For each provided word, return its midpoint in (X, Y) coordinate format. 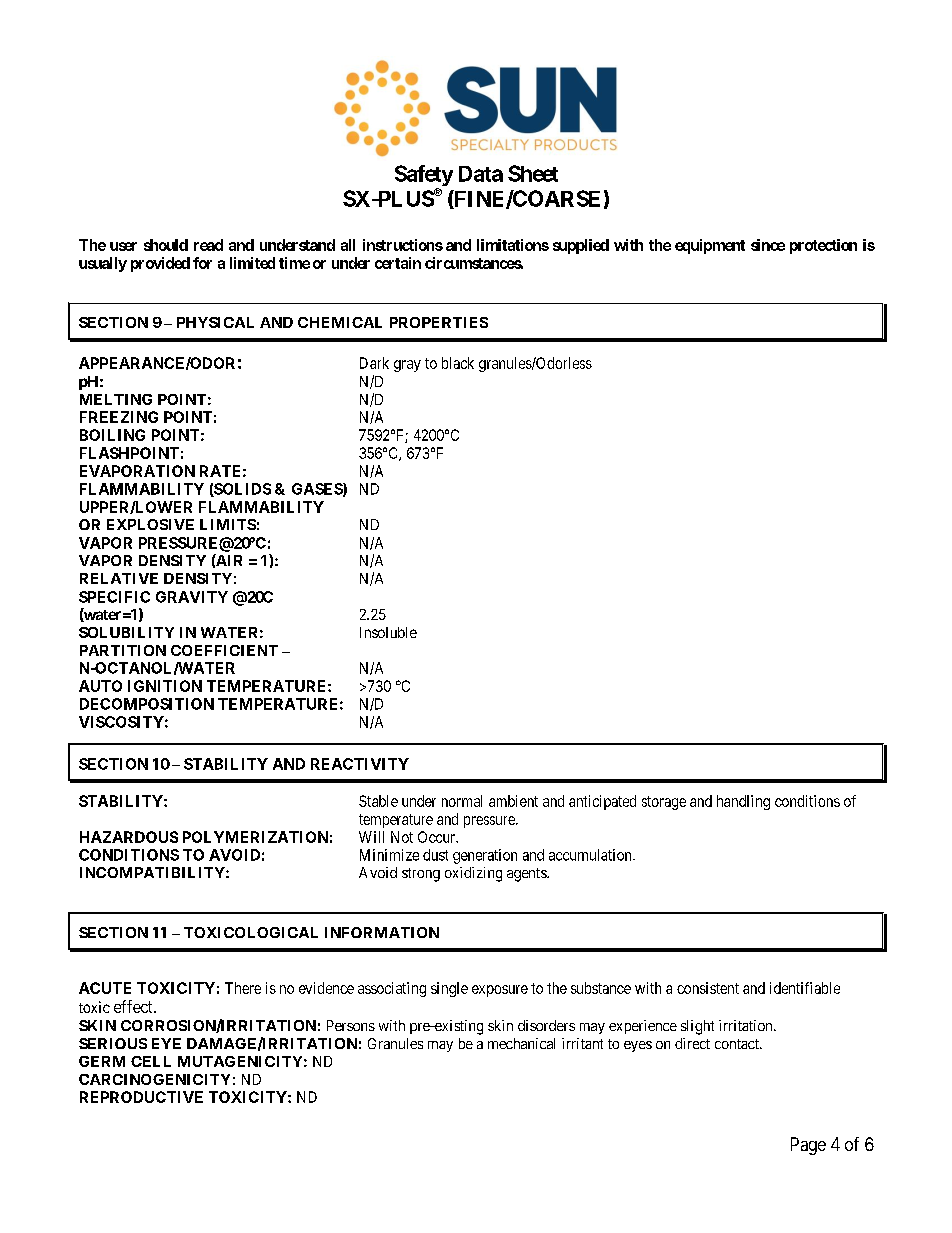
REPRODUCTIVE (141, 1097)
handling (743, 802)
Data (481, 174)
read (208, 245)
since (768, 245)
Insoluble (388, 632)
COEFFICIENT (224, 650)
